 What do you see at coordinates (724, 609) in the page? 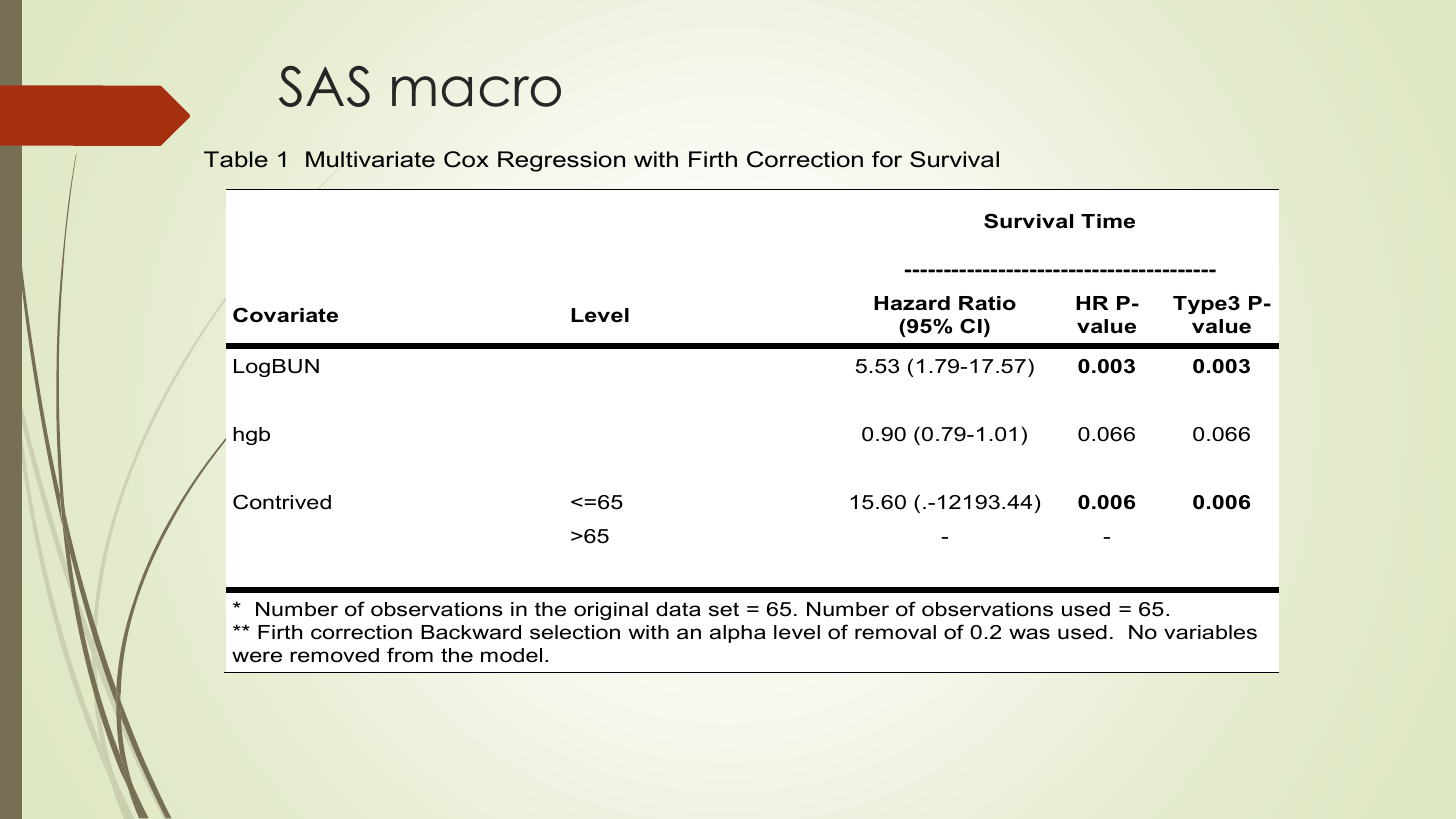
I see `set` at bounding box center [724, 609].
